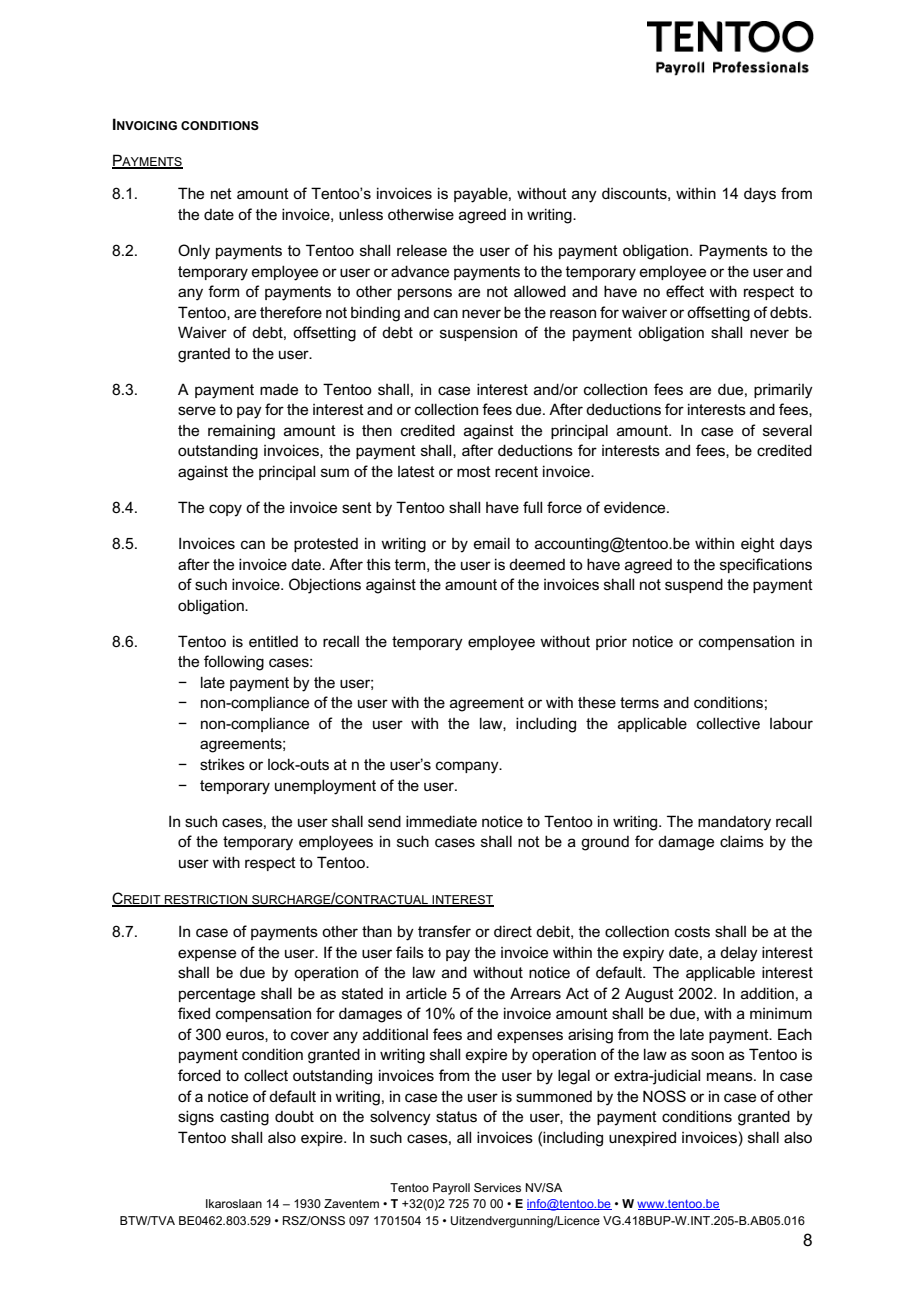 This page has height=1308, width=924. What do you see at coordinates (234, 663) in the page?
I see `following` at bounding box center [234, 663].
